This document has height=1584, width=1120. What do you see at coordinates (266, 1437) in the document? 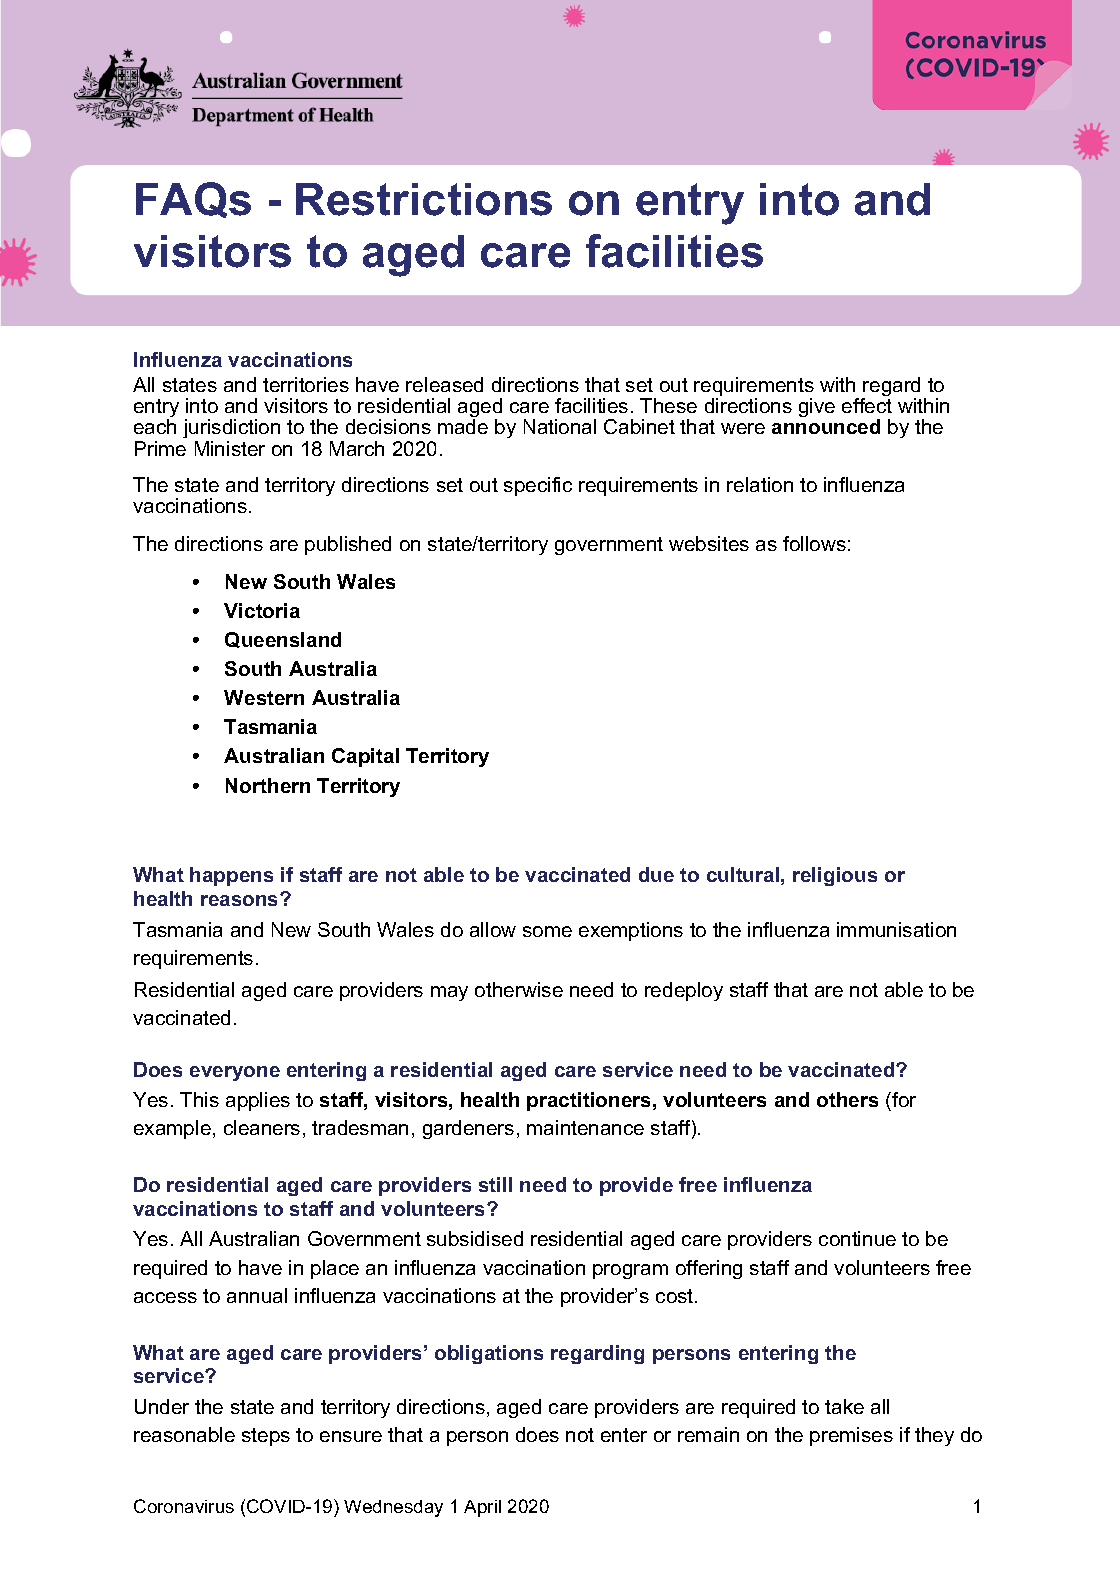
I see `steps` at bounding box center [266, 1437].
